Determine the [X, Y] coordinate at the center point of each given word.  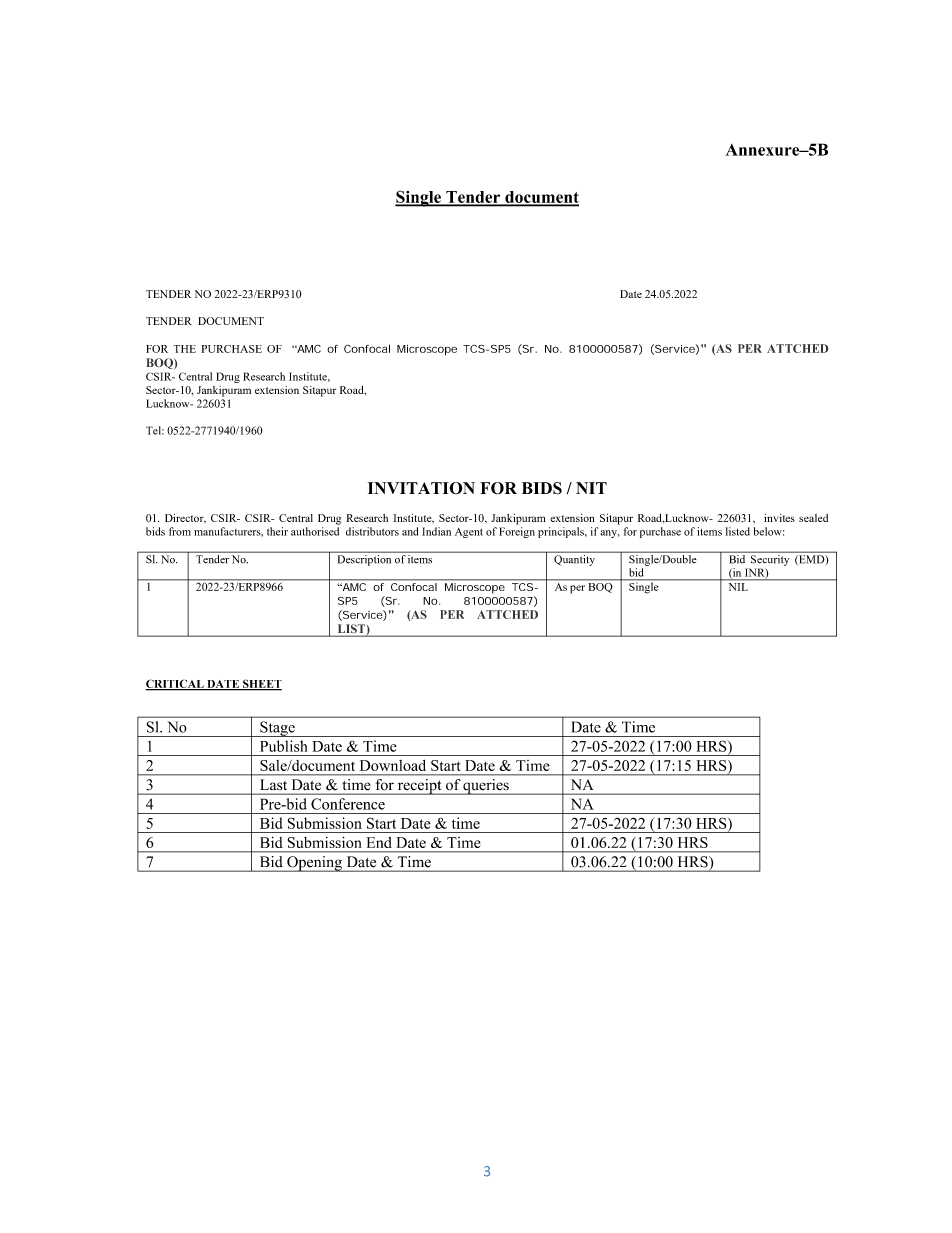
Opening [314, 864]
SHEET [261, 685]
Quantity [575, 559]
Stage [277, 729]
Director [185, 518]
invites [779, 518]
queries [486, 787]
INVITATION [421, 488]
